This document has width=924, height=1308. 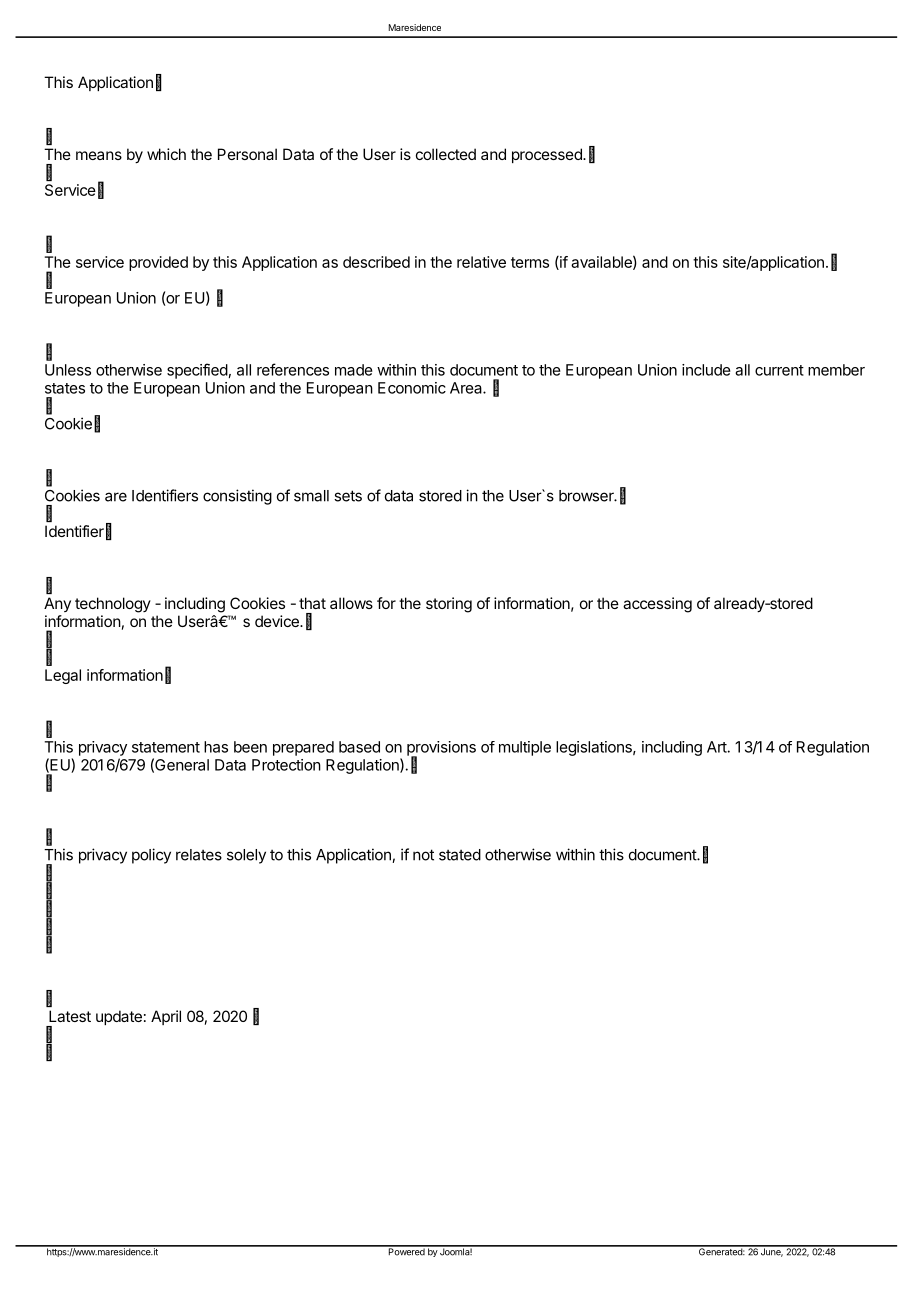 I want to click on not, so click(x=423, y=855).
